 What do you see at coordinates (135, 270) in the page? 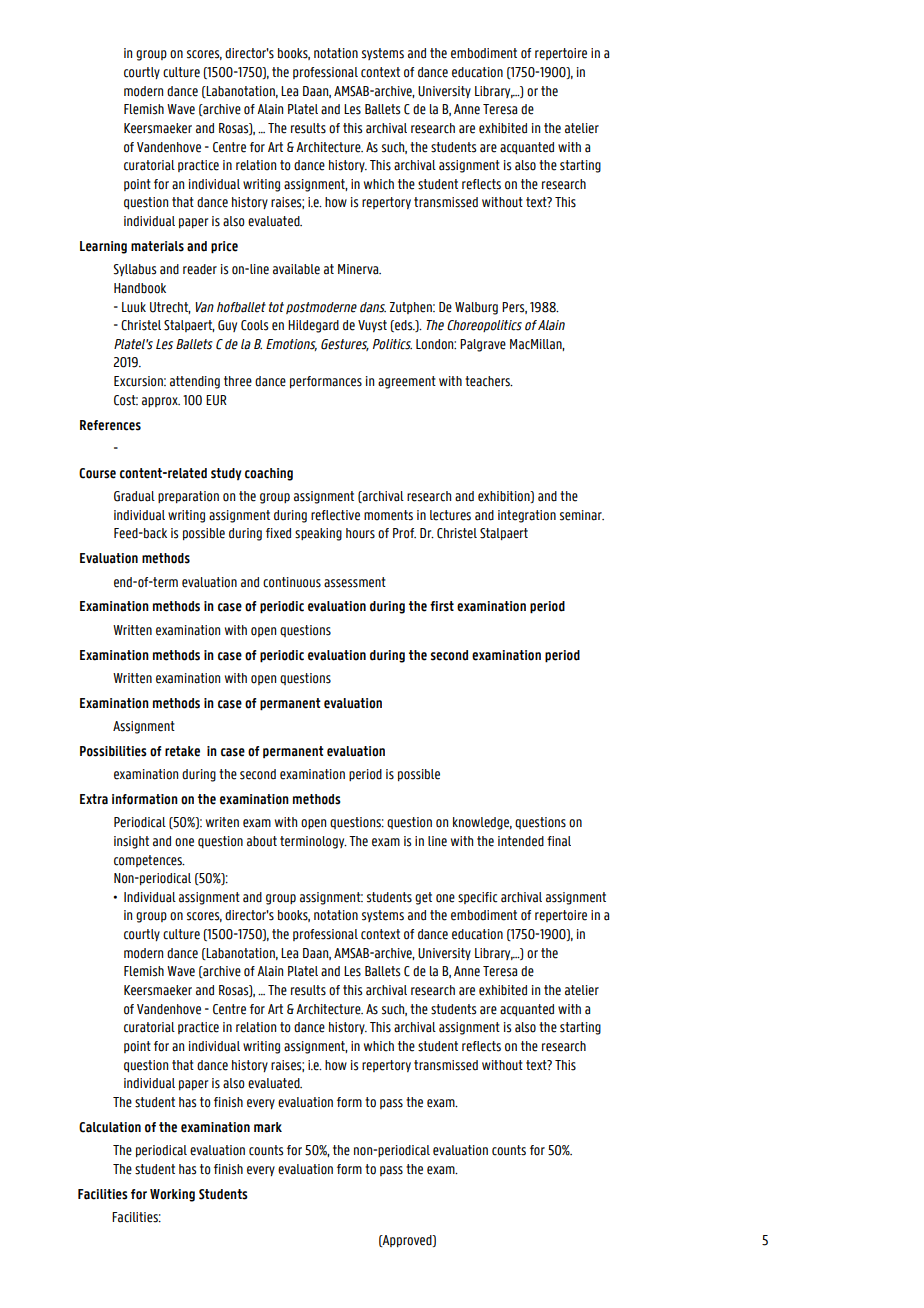
I see `Syllabus` at bounding box center [135, 270].
